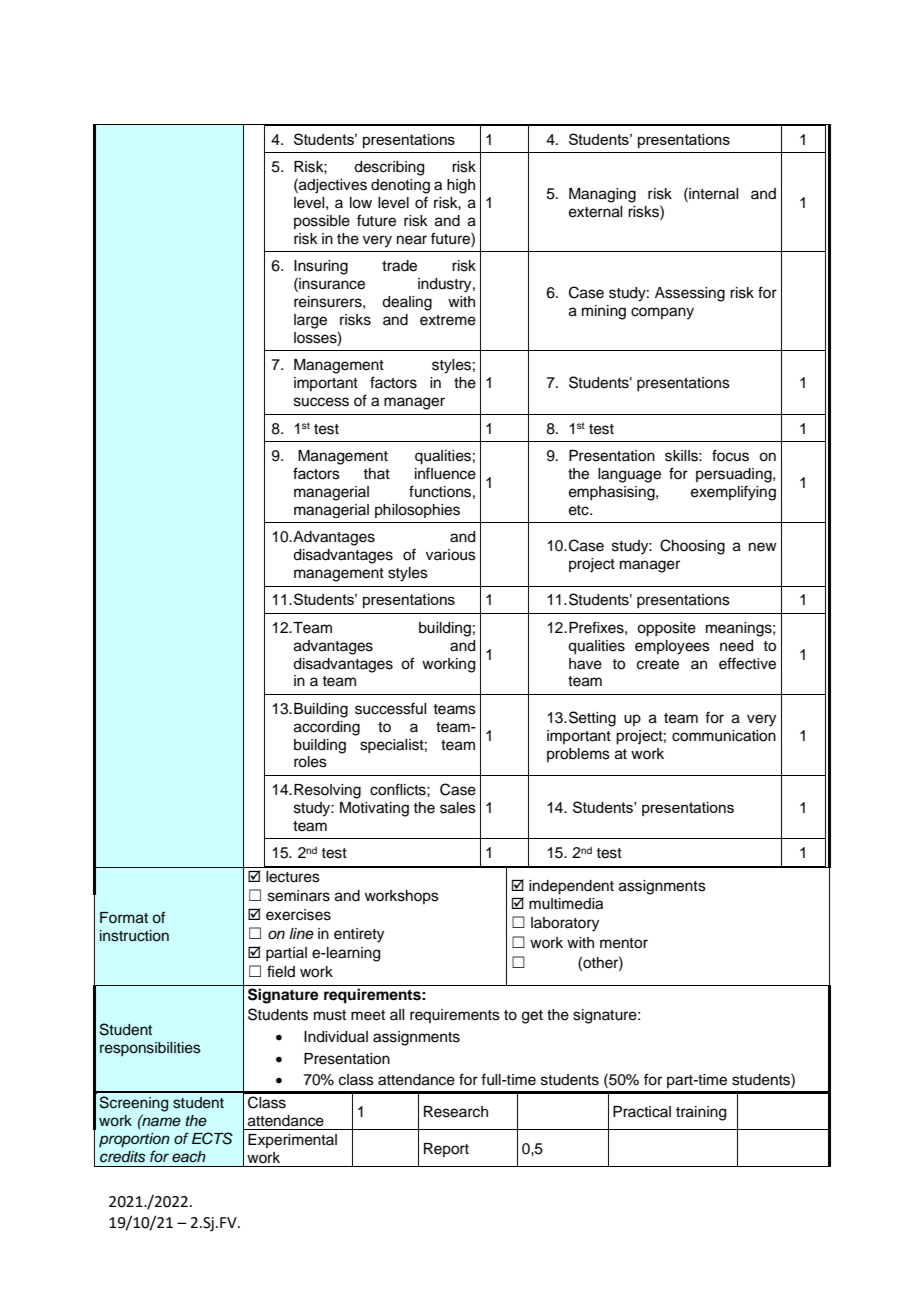 This screenshot has width=924, height=1308. Describe the element at coordinates (456, 1112) in the screenshot. I see `Research` at that location.
